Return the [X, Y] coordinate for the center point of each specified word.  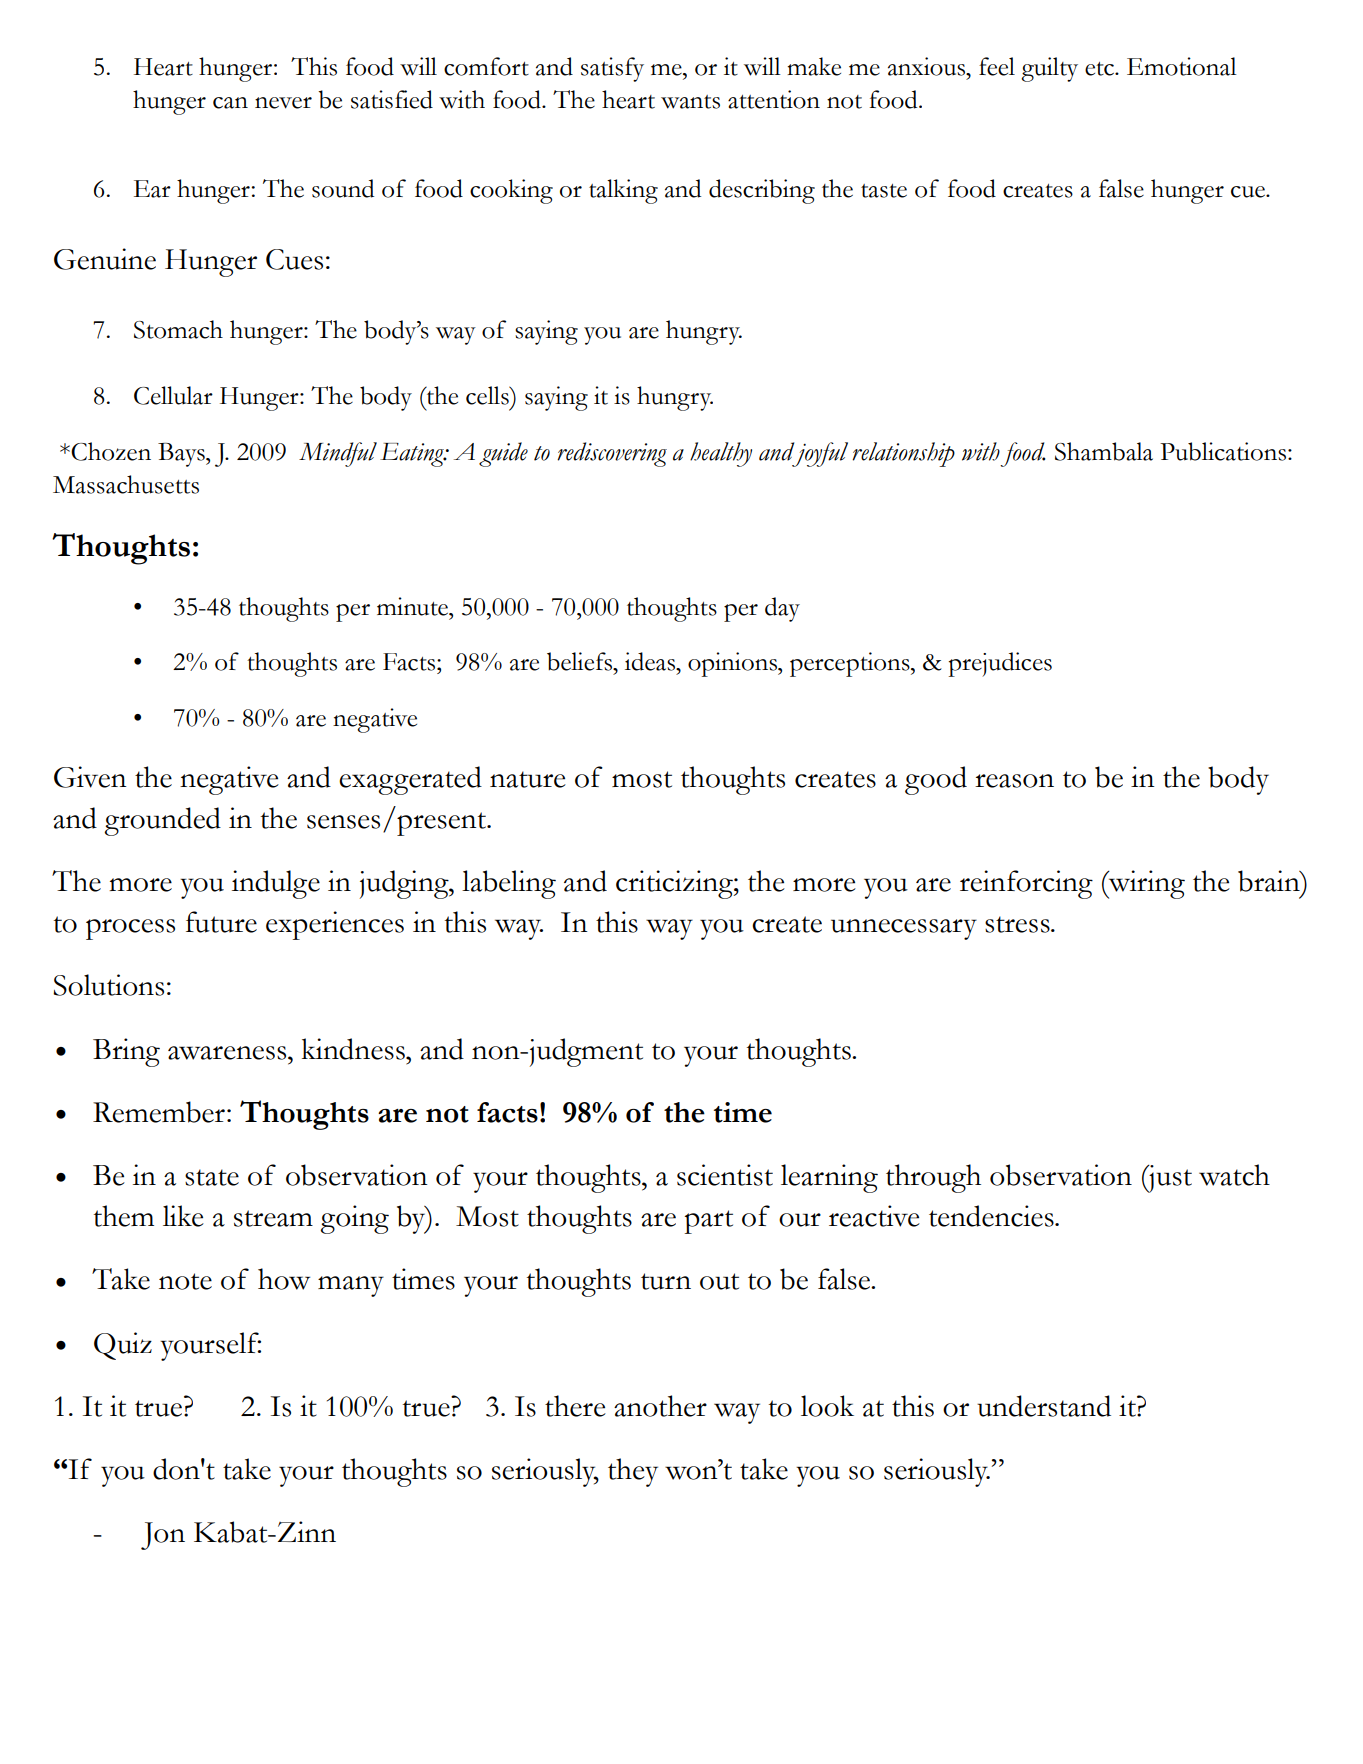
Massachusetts [126, 484]
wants [690, 102]
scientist [725, 1175]
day [782, 609]
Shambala [1104, 451]
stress [1018, 924]
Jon [163, 1536]
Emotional [1182, 66]
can [230, 103]
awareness [228, 1053]
